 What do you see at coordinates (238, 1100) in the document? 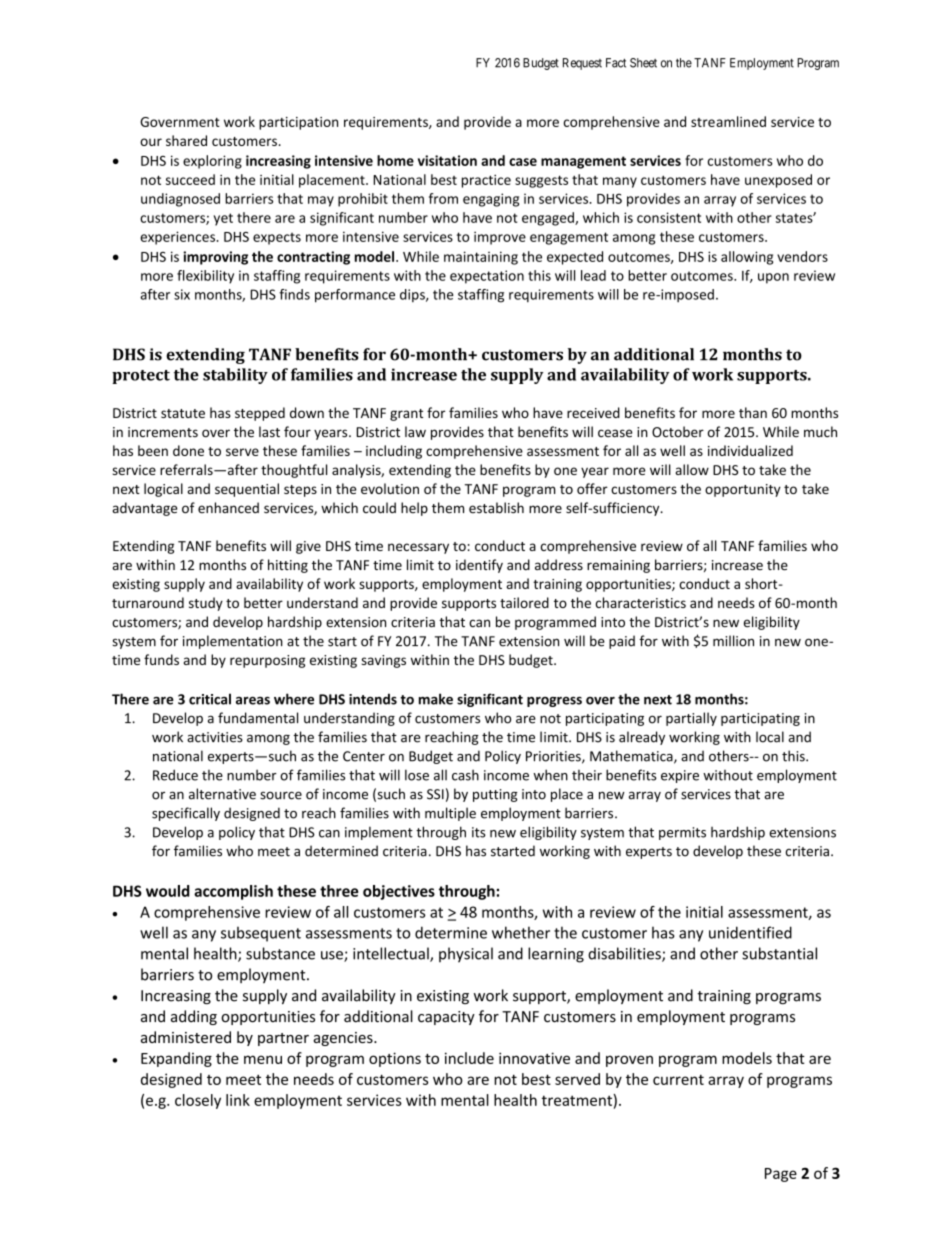
I see `link` at bounding box center [238, 1100].
